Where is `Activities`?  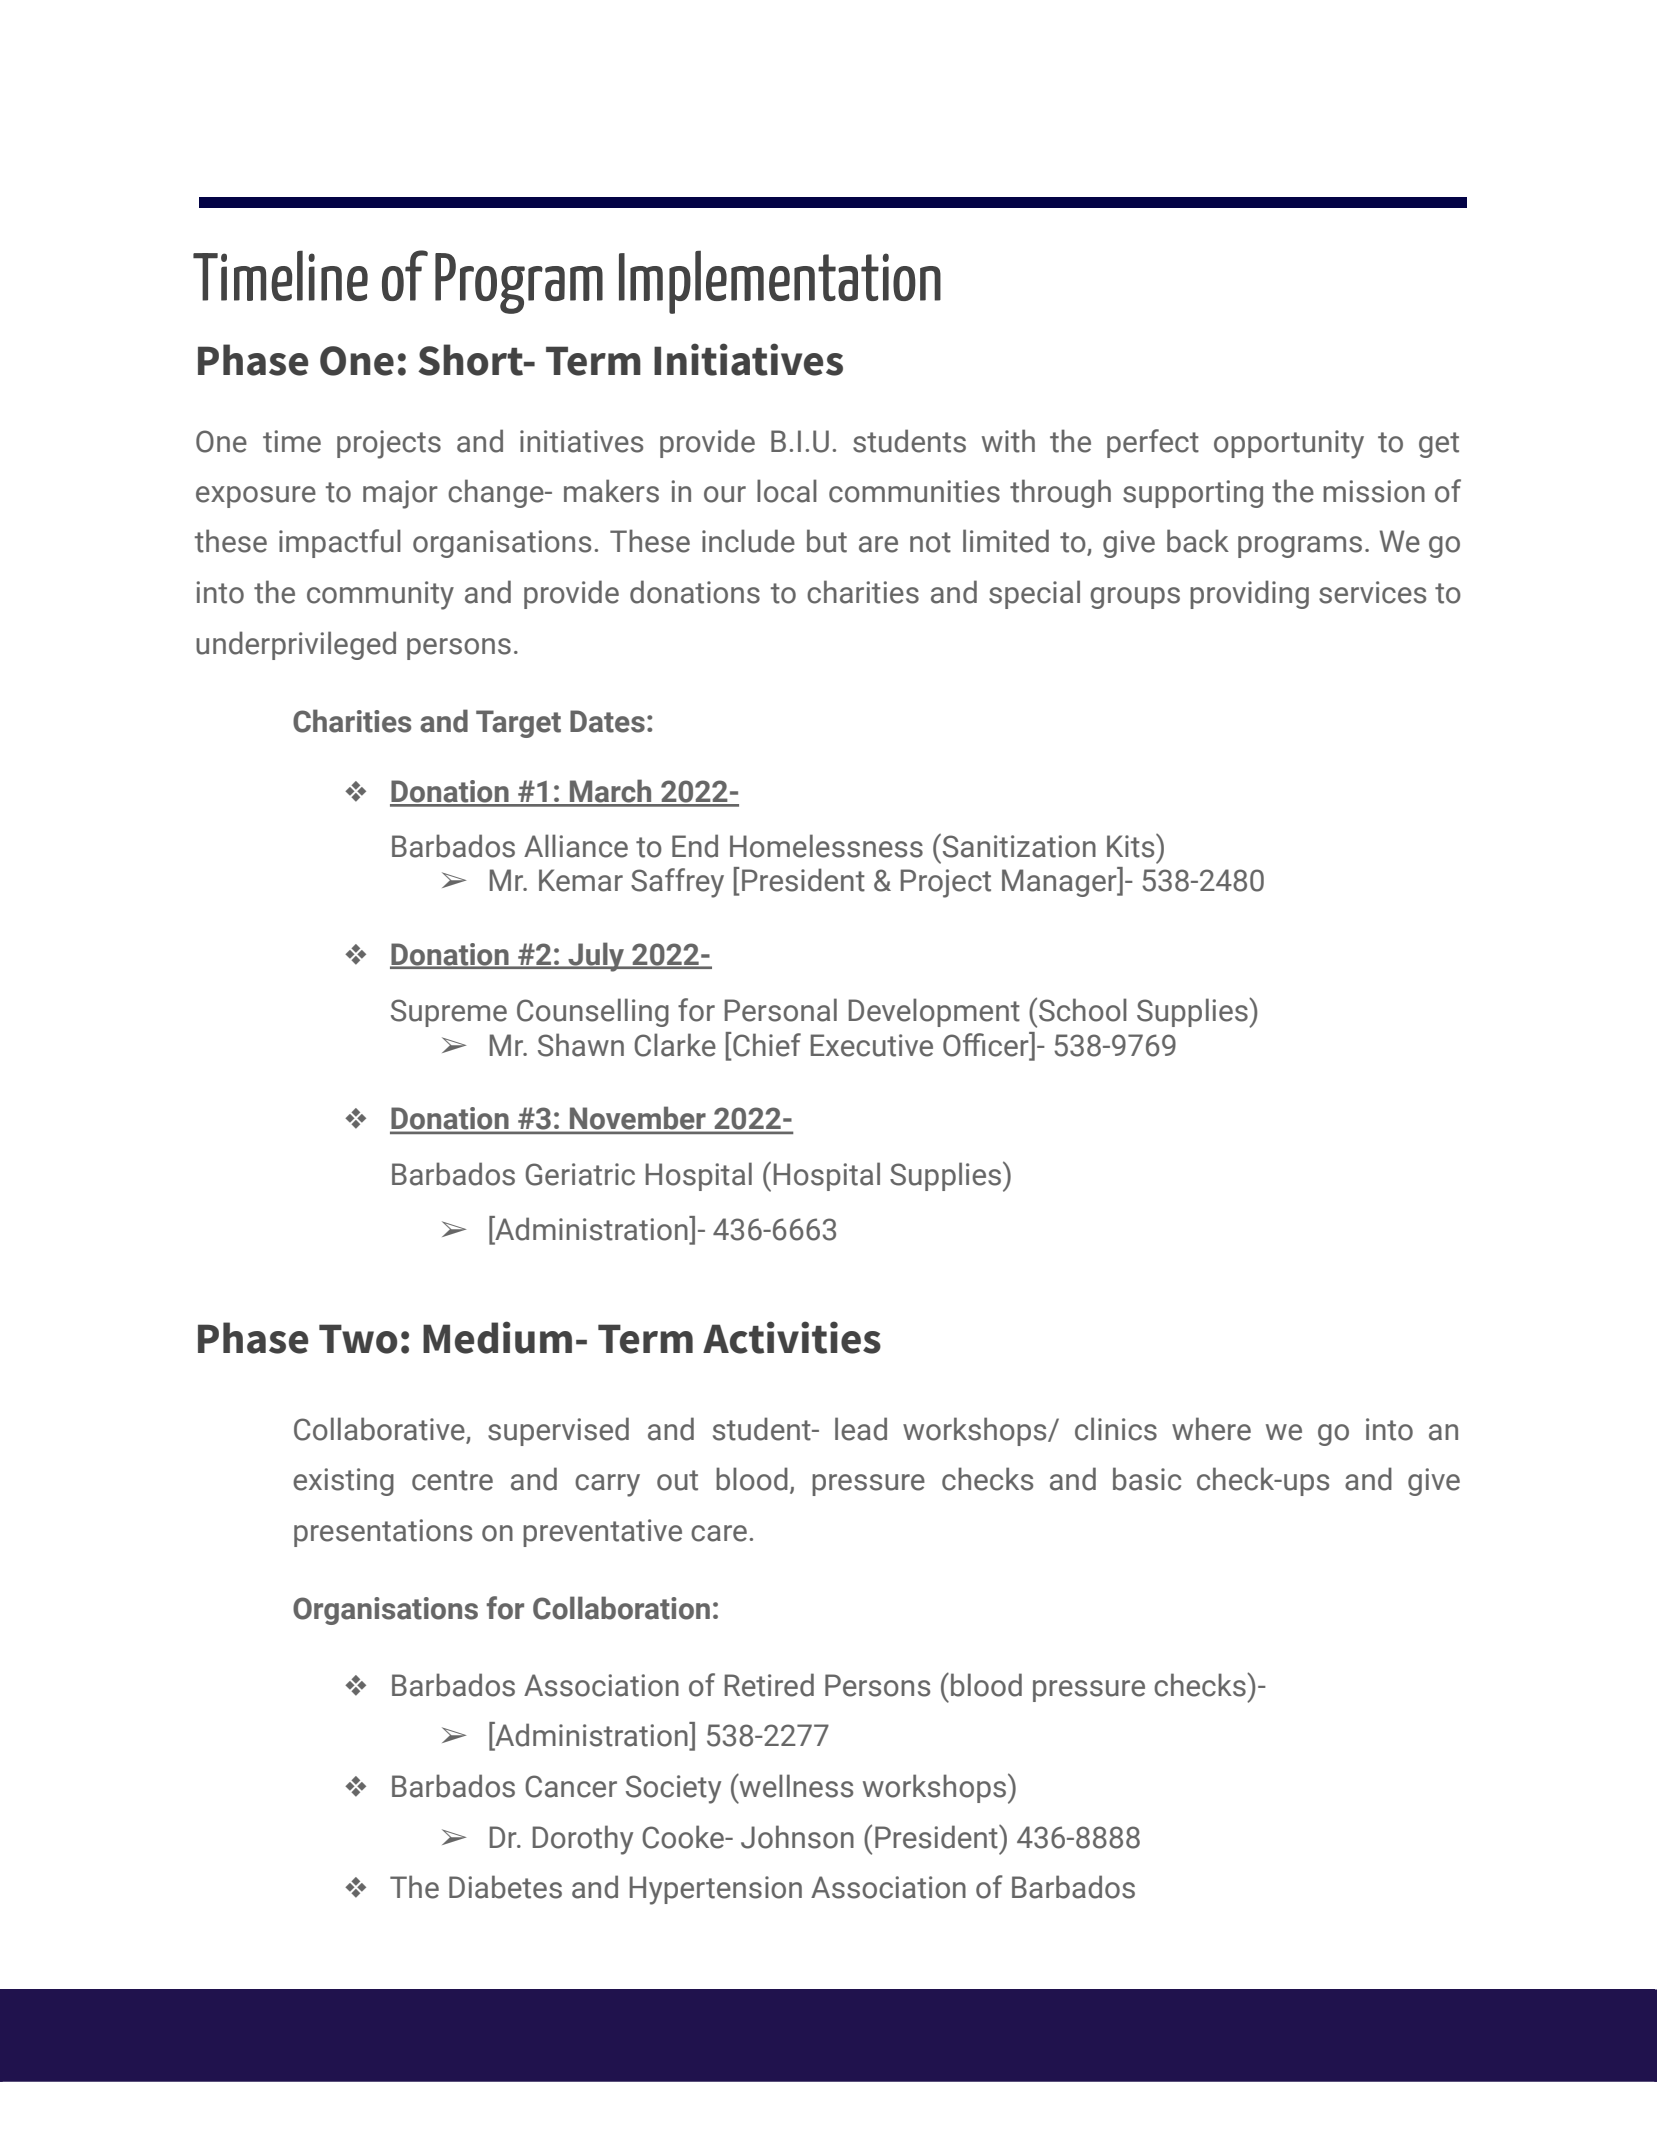 Activities is located at coordinates (792, 1337).
